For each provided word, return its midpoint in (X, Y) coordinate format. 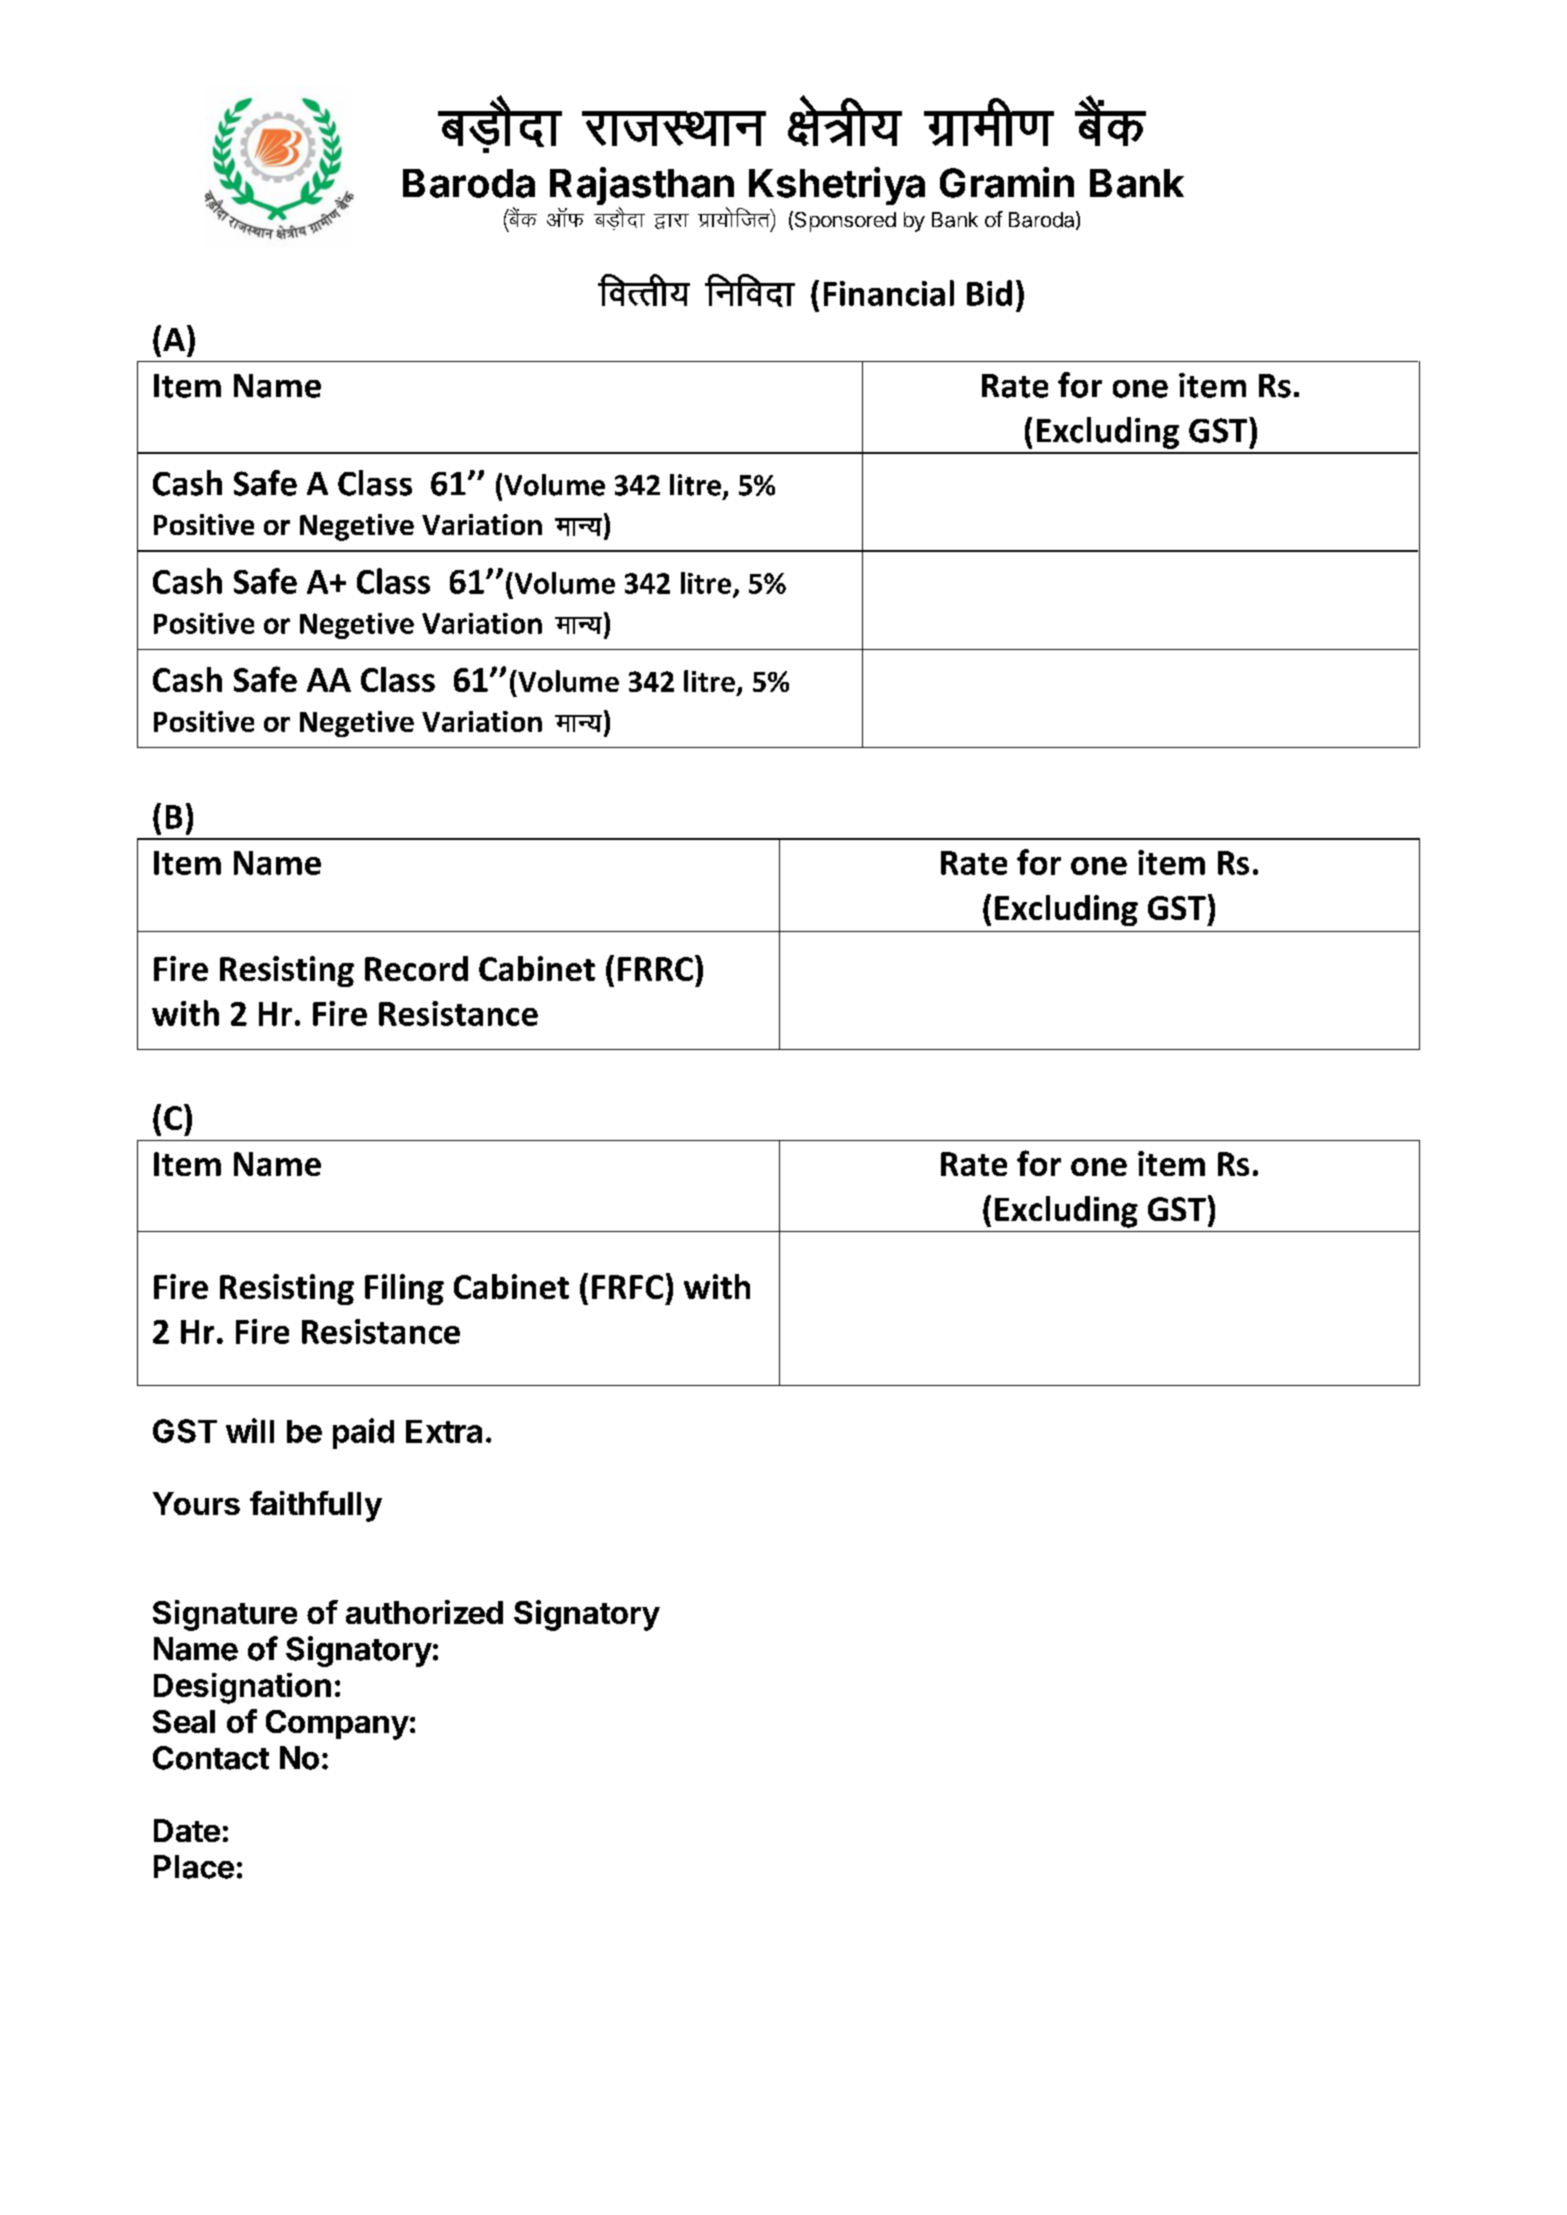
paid (363, 1433)
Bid (989, 293)
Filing (404, 1289)
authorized (424, 1612)
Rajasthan (642, 187)
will (250, 1430)
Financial (889, 293)
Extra (444, 1431)
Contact (211, 1758)
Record (416, 968)
